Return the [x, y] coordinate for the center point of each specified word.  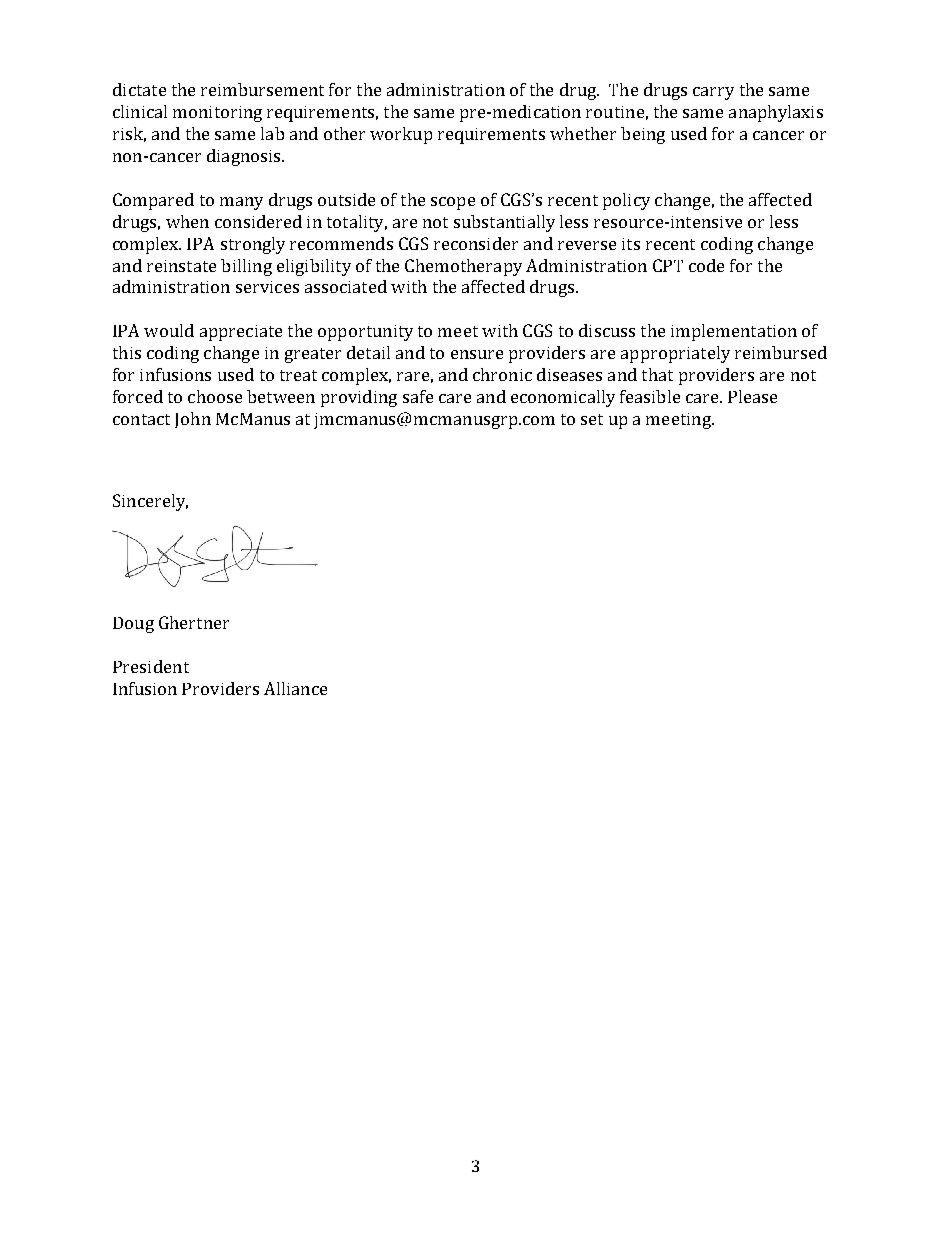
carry [713, 93]
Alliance [295, 688]
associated [346, 286]
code [706, 265]
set [592, 419]
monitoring [217, 114]
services [267, 287]
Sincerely [150, 502]
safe [418, 396]
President [151, 666]
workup [401, 135]
